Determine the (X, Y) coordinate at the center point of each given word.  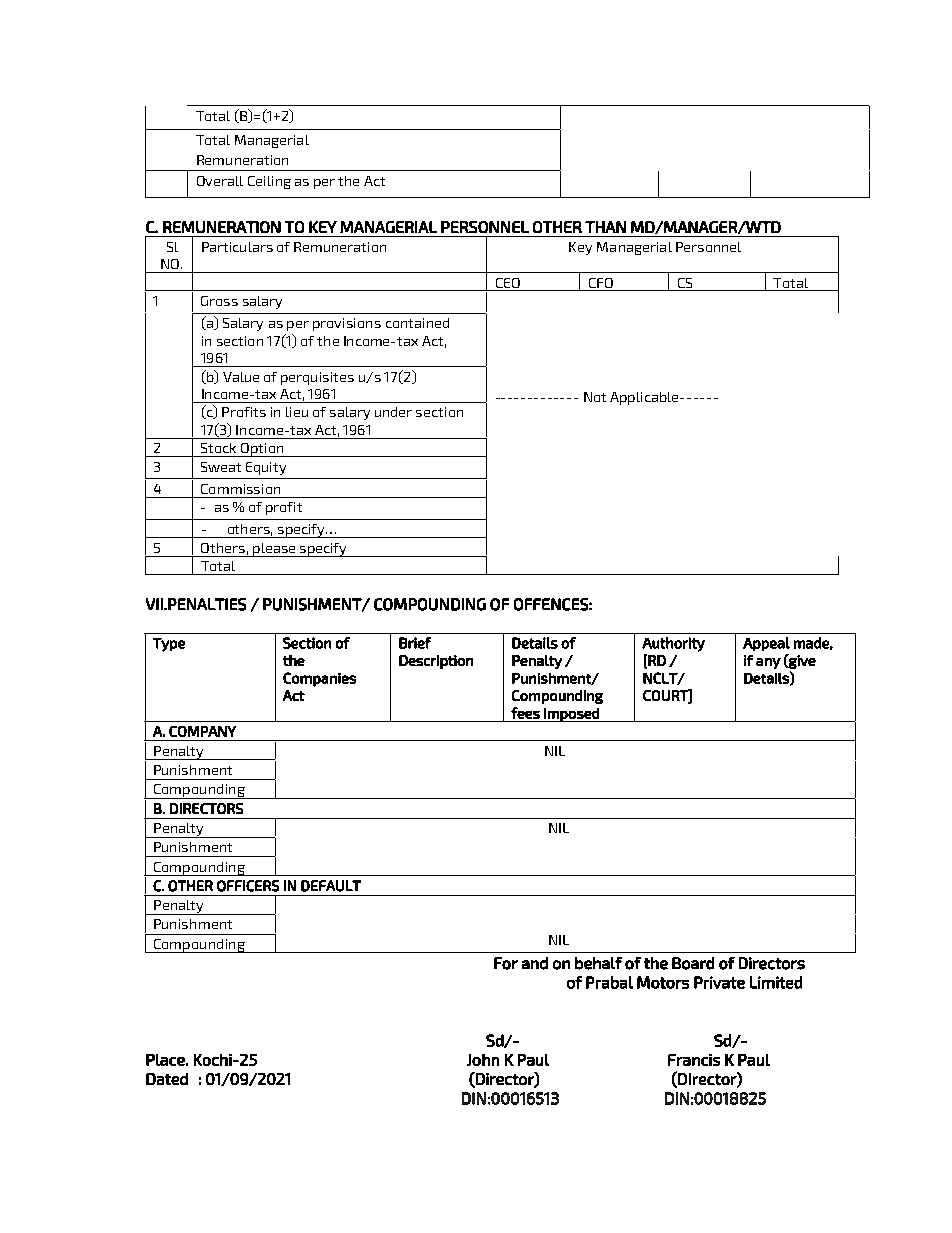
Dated (167, 1079)
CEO (508, 283)
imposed (571, 715)
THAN (605, 227)
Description (436, 662)
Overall (220, 181)
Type (169, 645)
